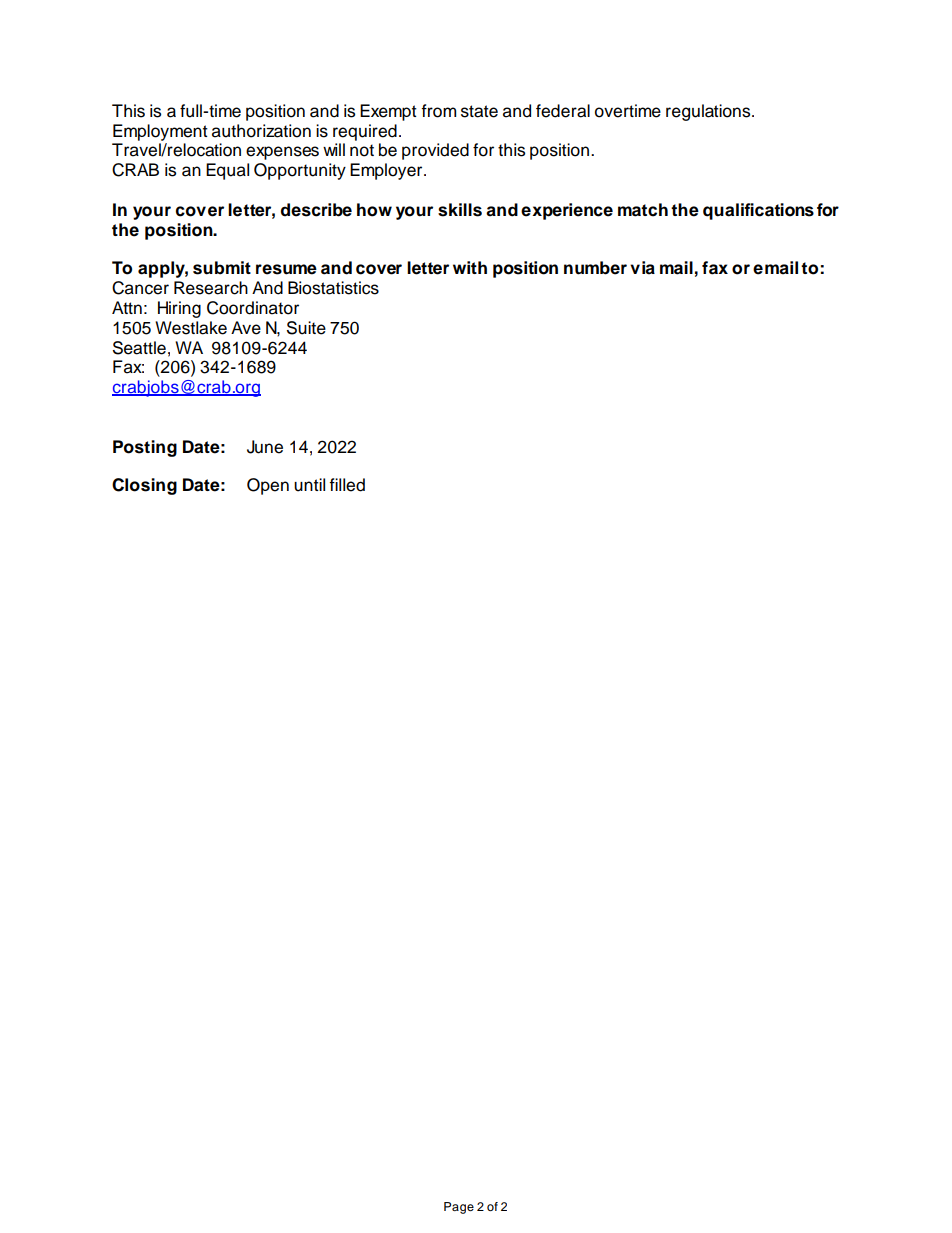 This page has height=1233, width=952. Describe the element at coordinates (144, 486) in the page. I see `Closing` at that location.
